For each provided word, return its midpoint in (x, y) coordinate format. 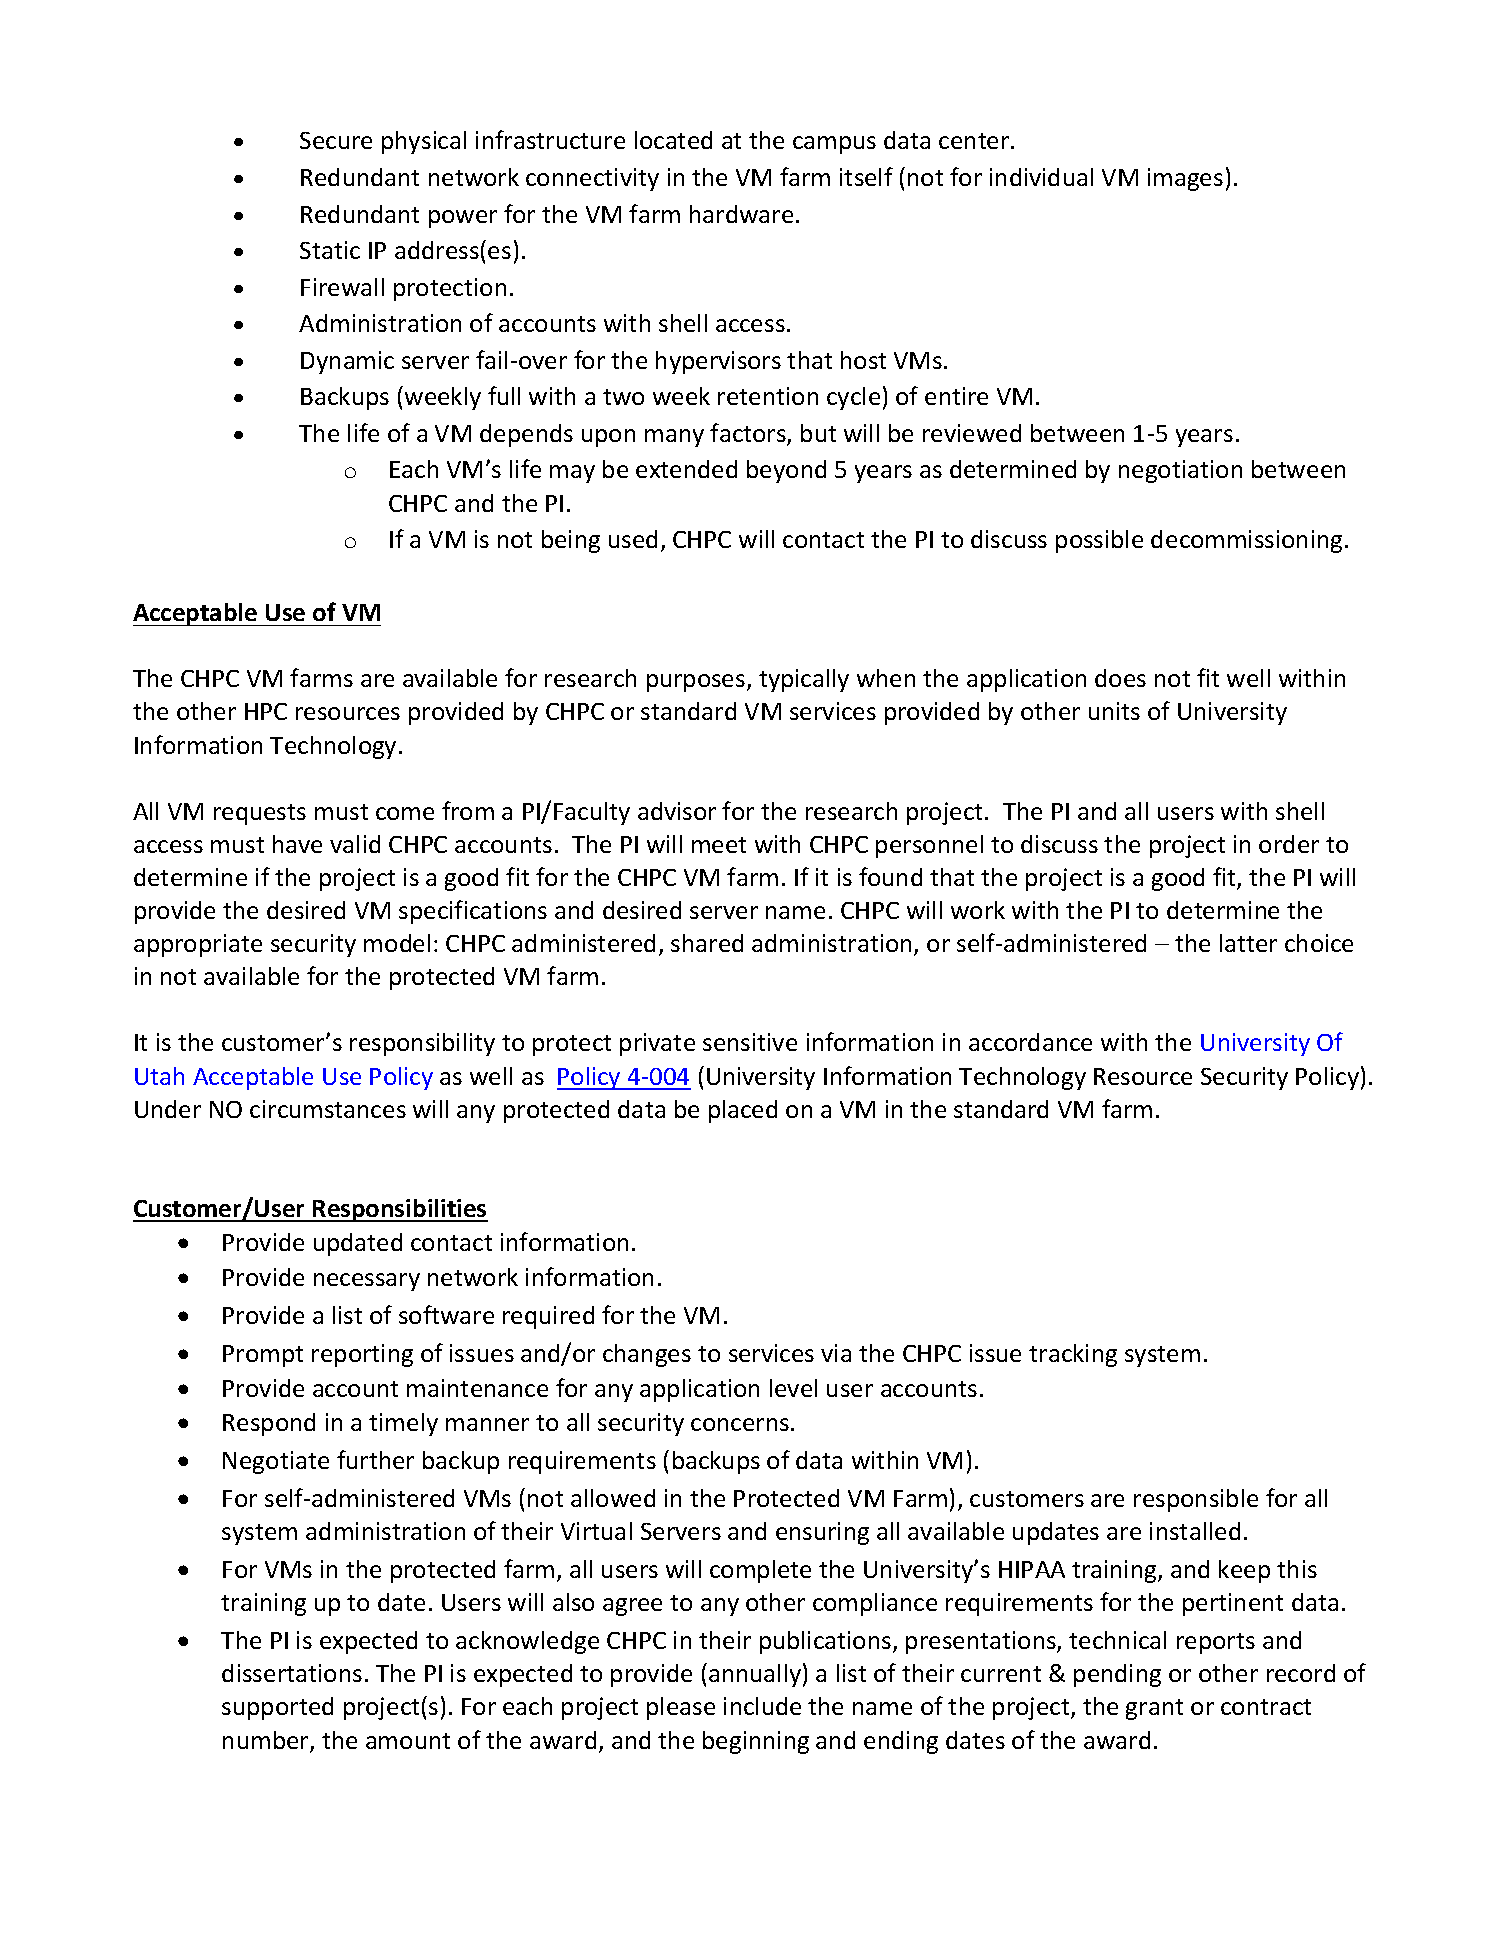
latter (1248, 943)
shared (707, 943)
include (762, 1706)
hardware (741, 214)
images (1185, 179)
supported (277, 1708)
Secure (336, 140)
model (397, 943)
